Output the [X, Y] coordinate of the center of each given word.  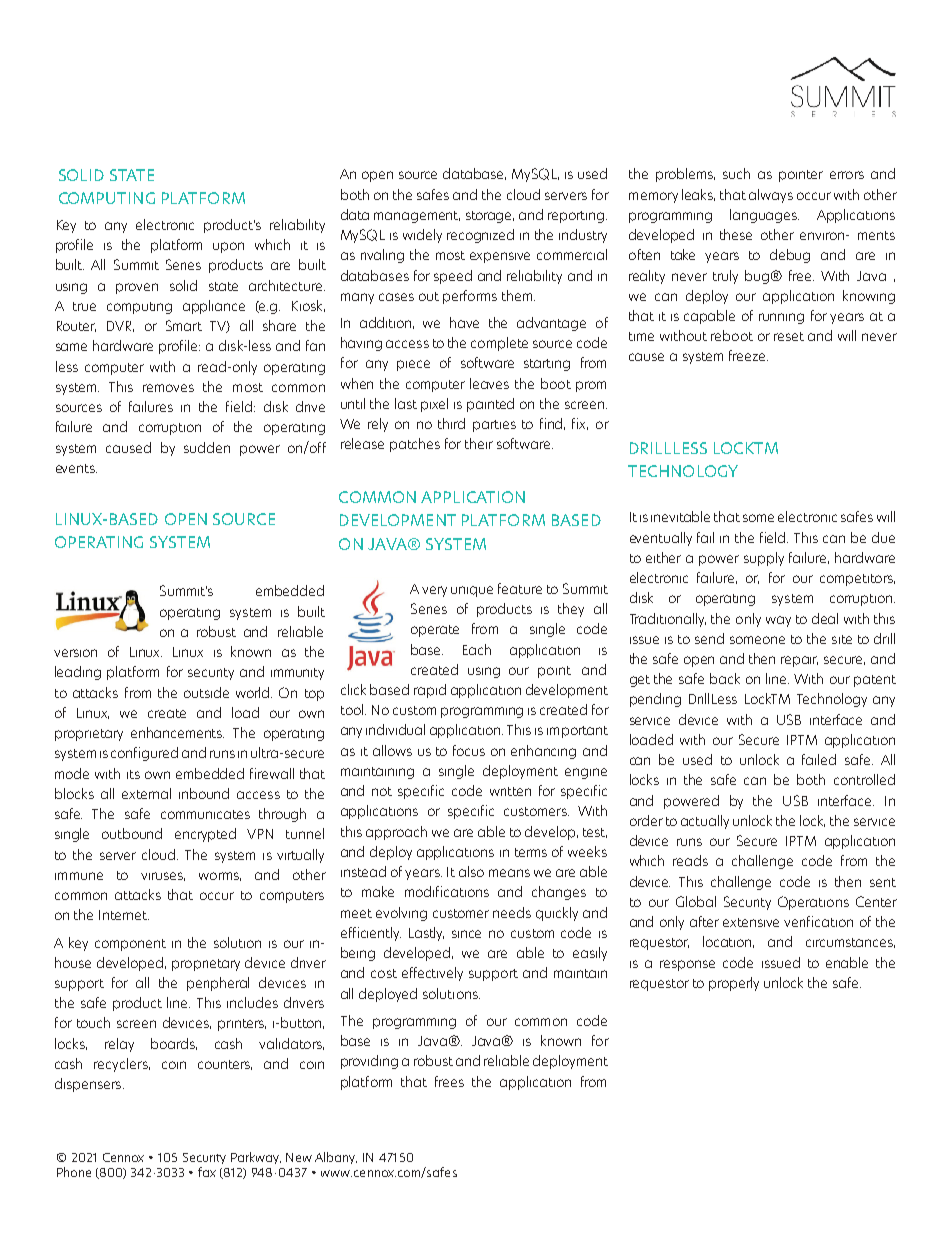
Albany [336, 1158]
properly [734, 984]
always [771, 196]
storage [490, 217]
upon [228, 247]
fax [207, 1172]
